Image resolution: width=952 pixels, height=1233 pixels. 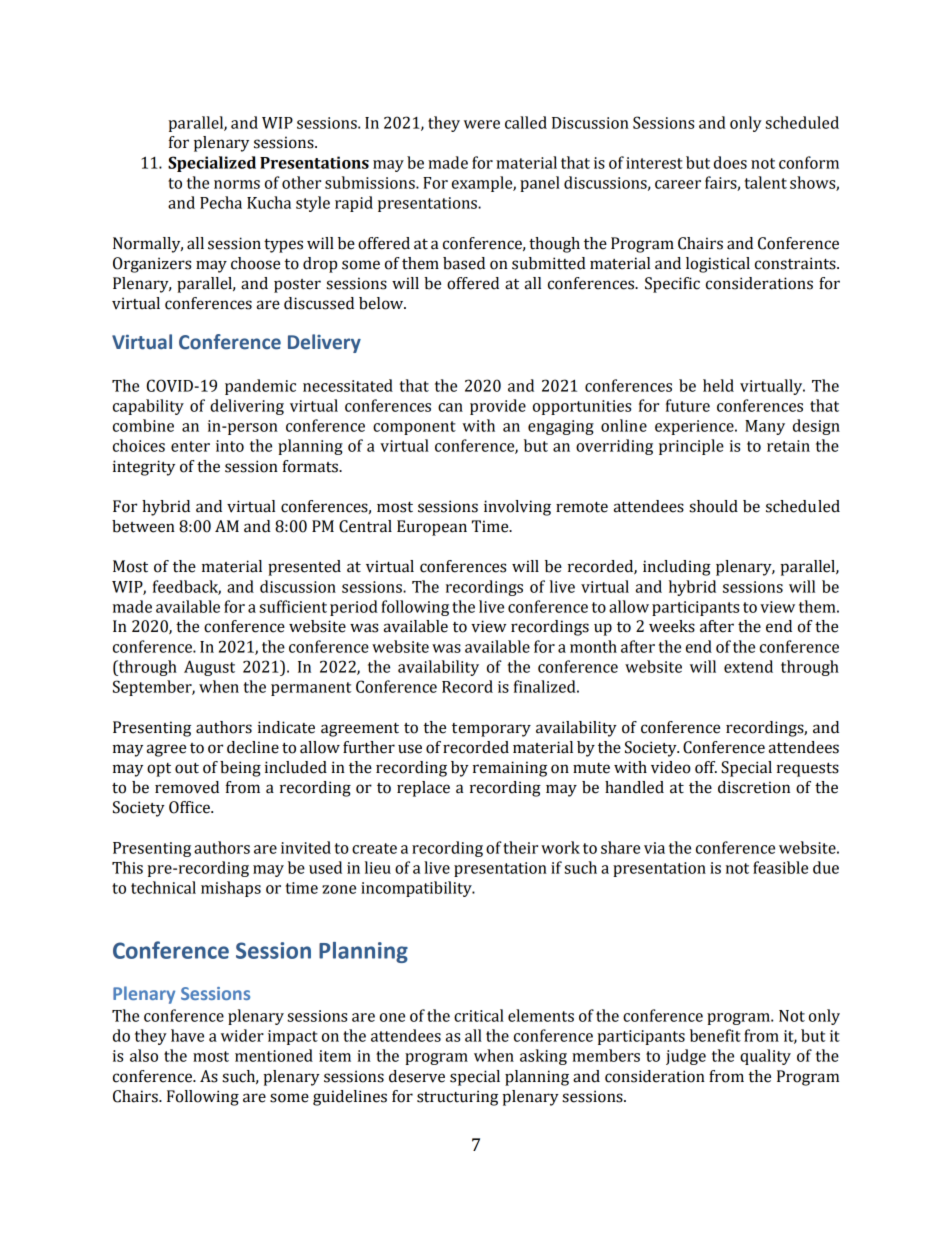 What do you see at coordinates (187, 1035) in the screenshot?
I see `have` at bounding box center [187, 1035].
